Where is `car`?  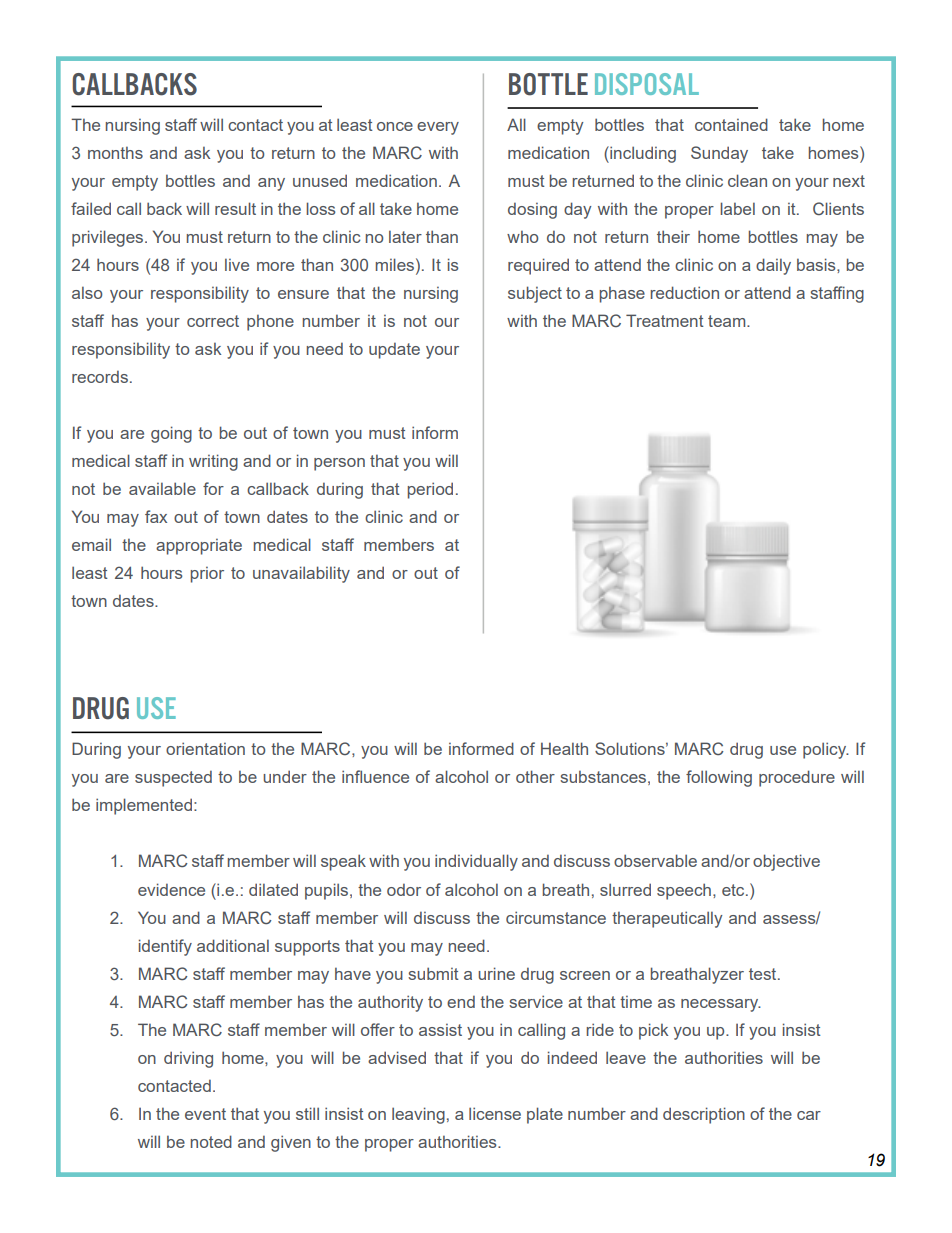 car is located at coordinates (809, 1115).
